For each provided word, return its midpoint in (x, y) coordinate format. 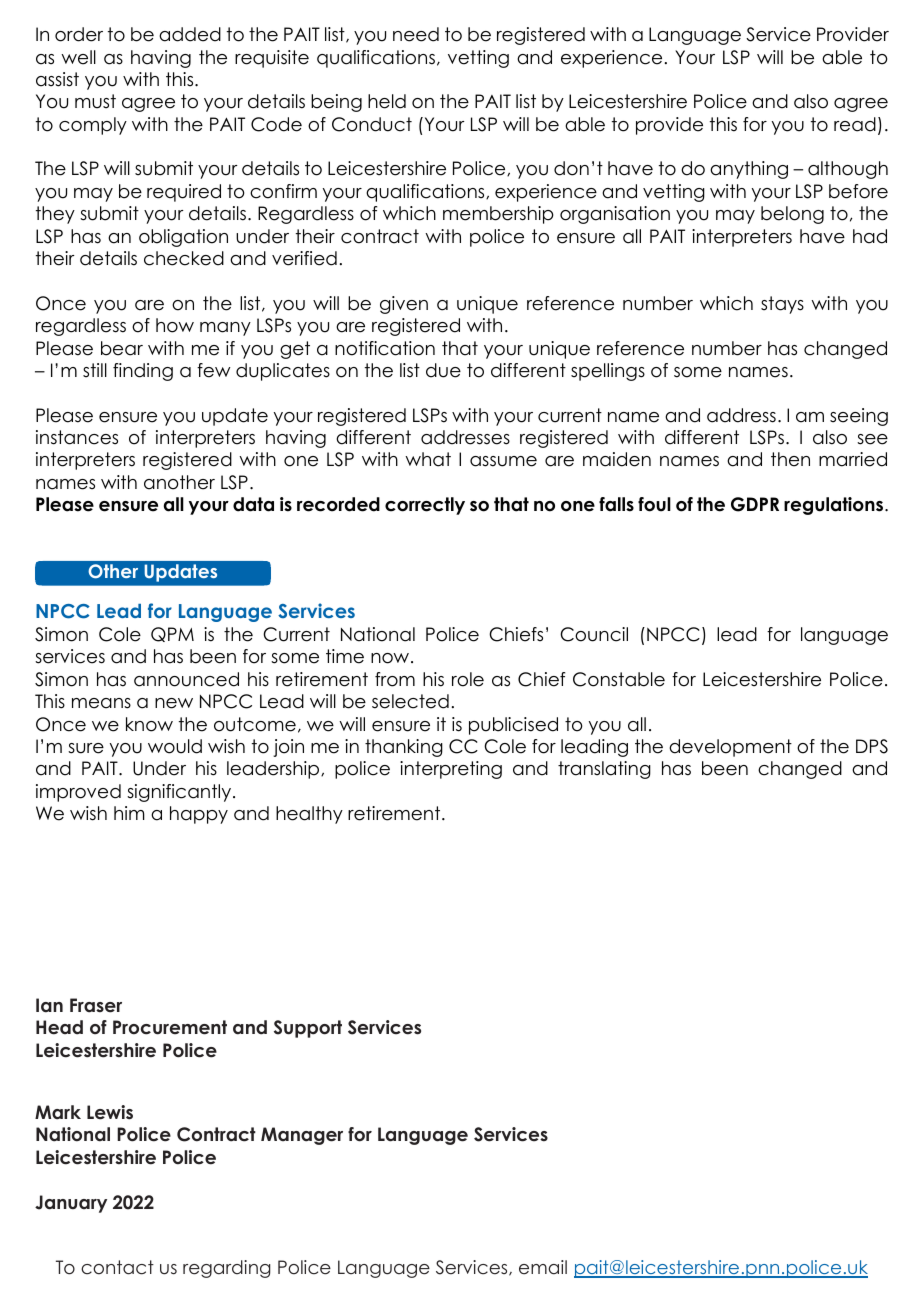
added (190, 34)
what (428, 459)
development (730, 748)
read (855, 124)
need (416, 34)
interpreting (451, 770)
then (790, 459)
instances (77, 437)
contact (117, 1267)
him (129, 813)
